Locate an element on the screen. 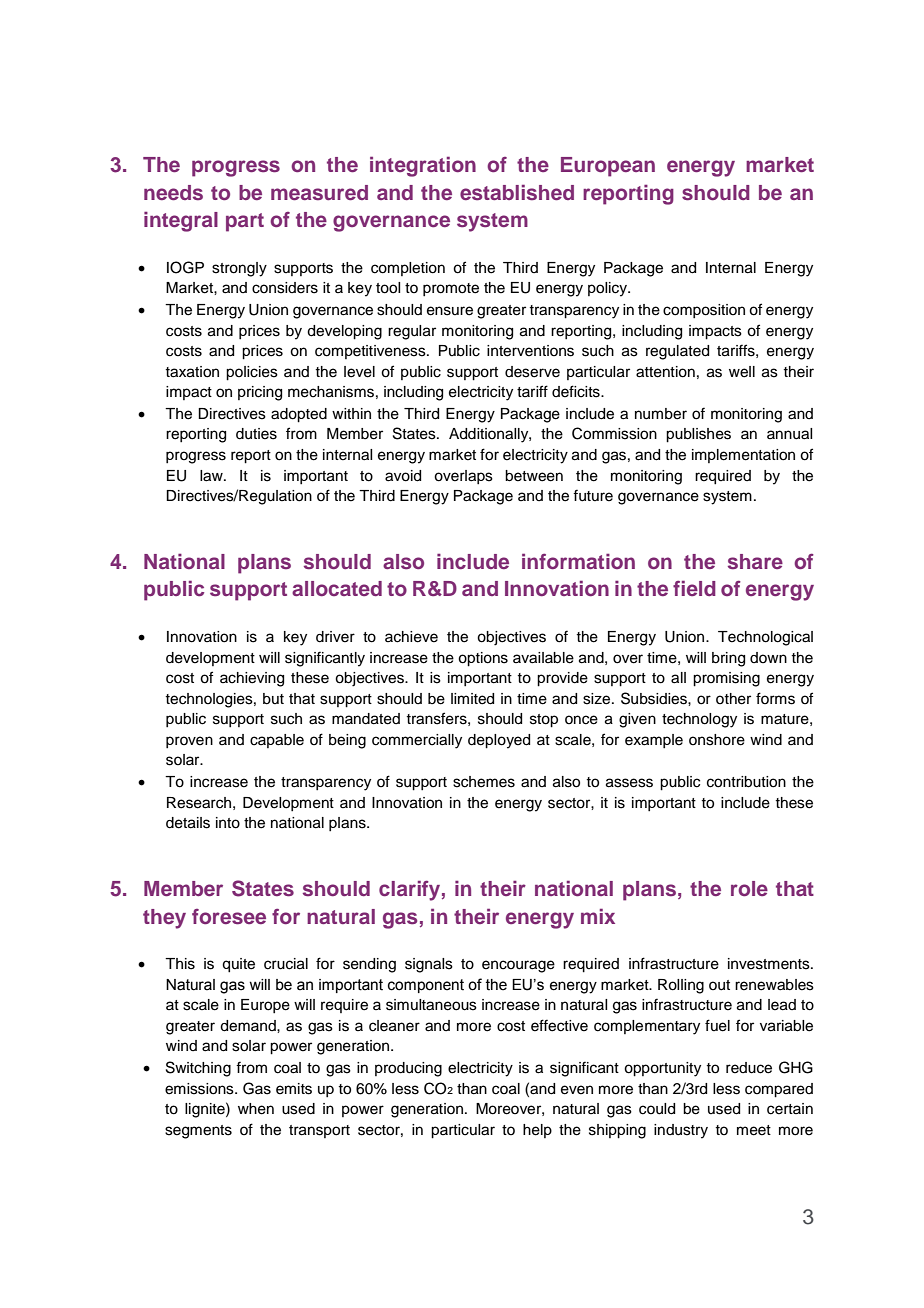  established is located at coordinates (517, 192).
